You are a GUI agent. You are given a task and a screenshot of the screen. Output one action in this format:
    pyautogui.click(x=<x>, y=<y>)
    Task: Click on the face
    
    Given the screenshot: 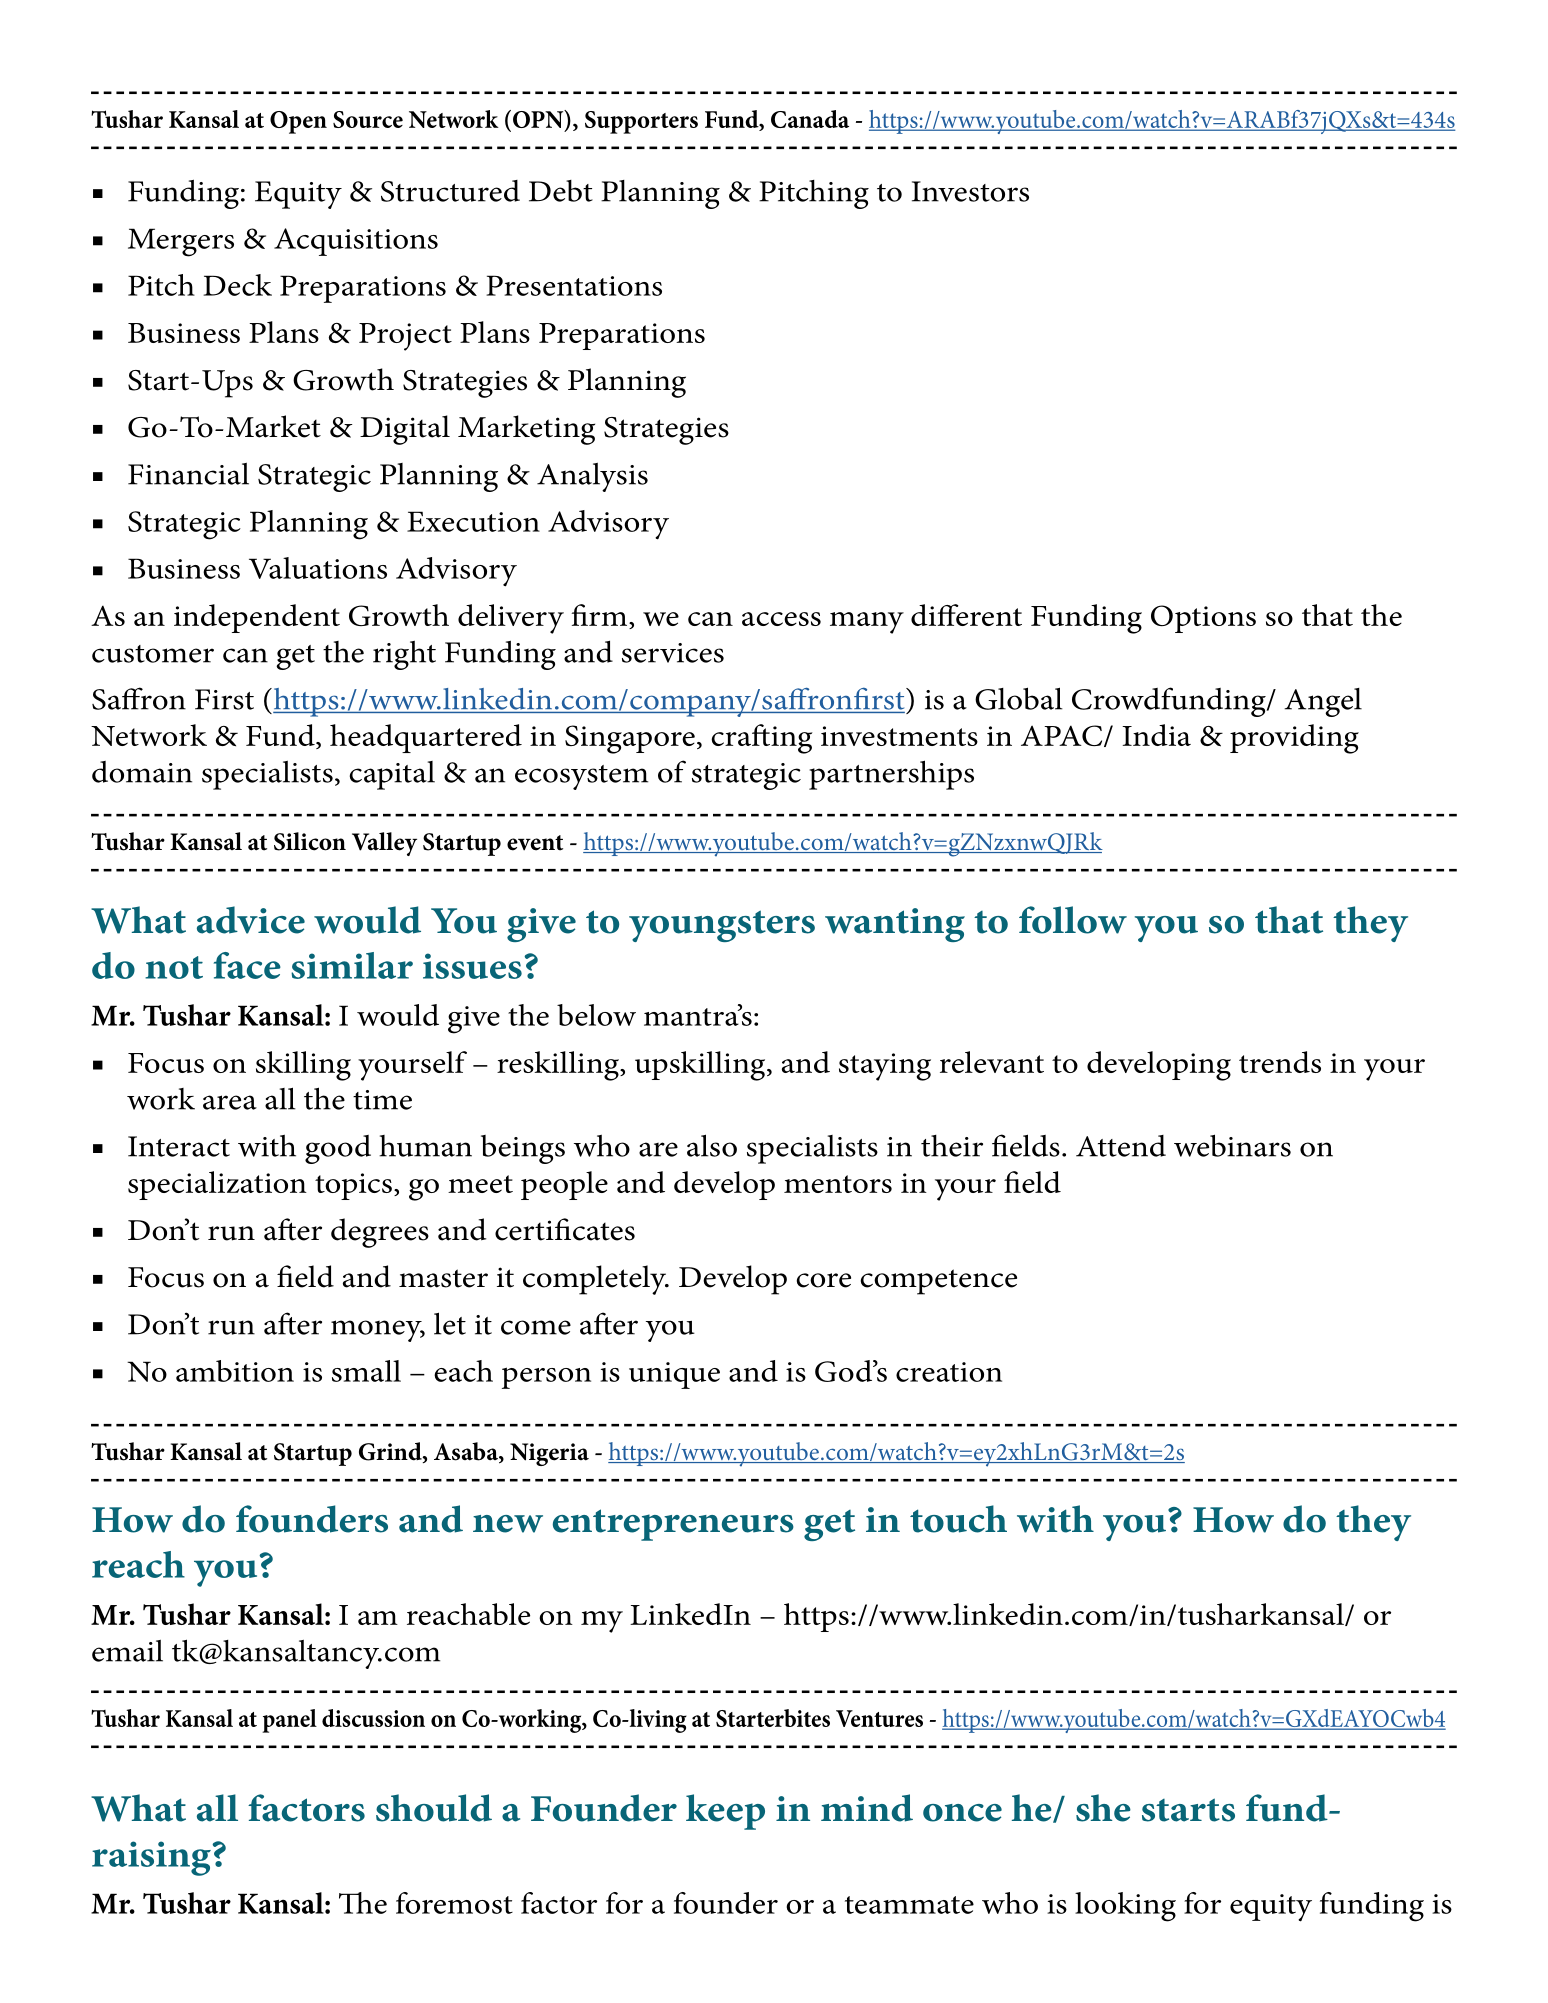 What is the action you would take?
    pyautogui.click(x=247, y=965)
